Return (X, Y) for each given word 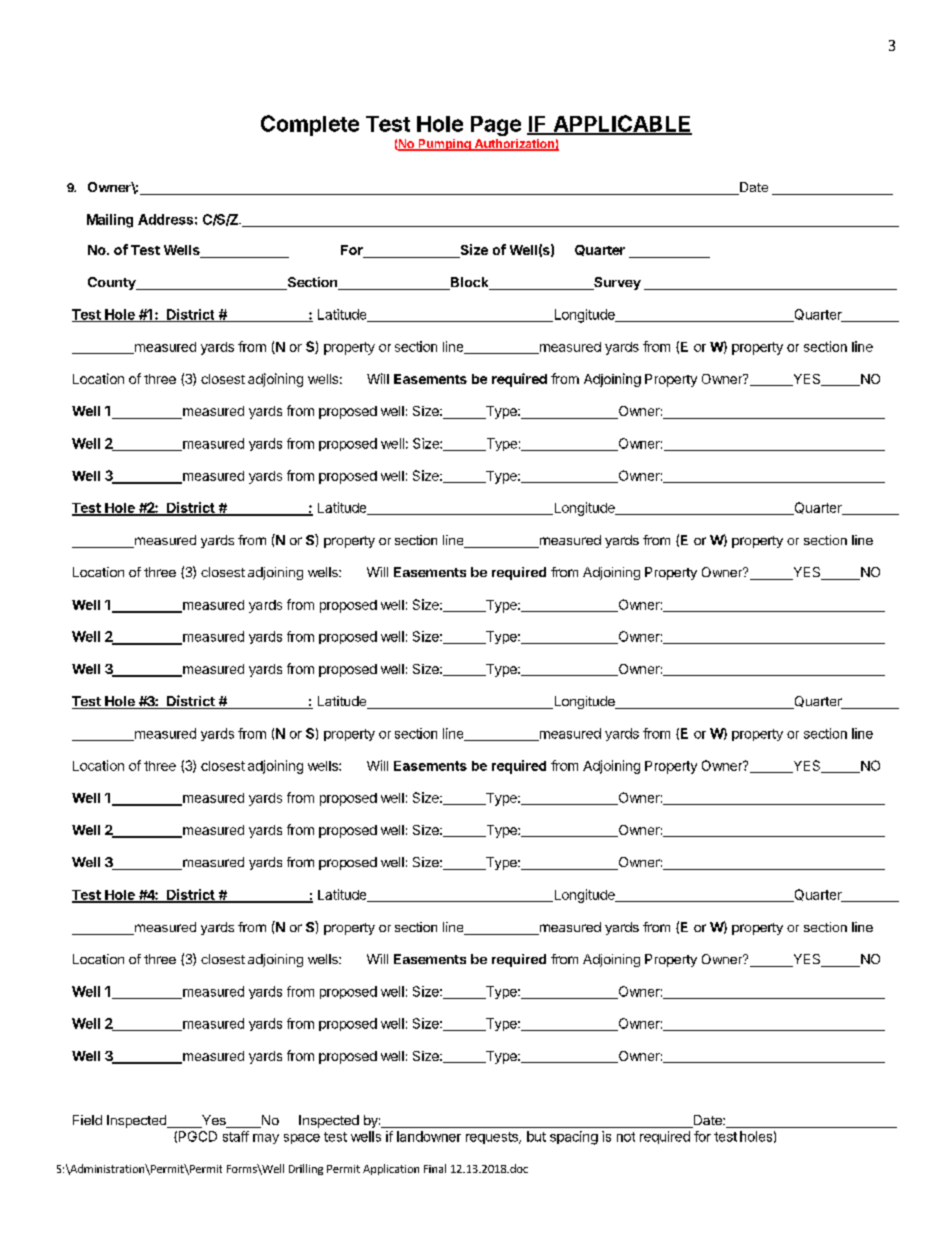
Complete (310, 125)
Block (470, 283)
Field (87, 1120)
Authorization (514, 145)
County (113, 283)
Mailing (110, 221)
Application (391, 1169)
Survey (616, 283)
